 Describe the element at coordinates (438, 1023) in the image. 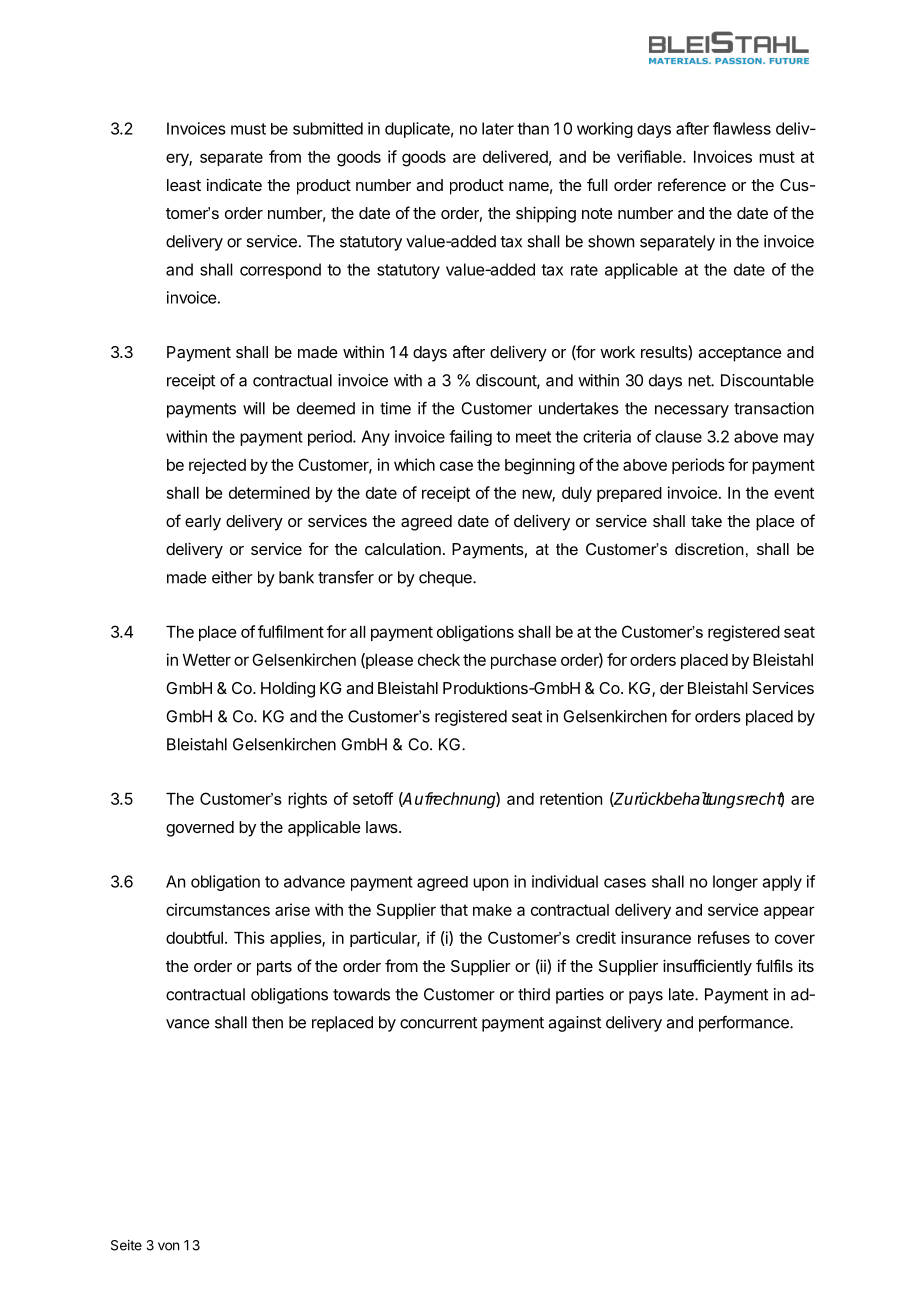

I see `concurrent` at that location.
